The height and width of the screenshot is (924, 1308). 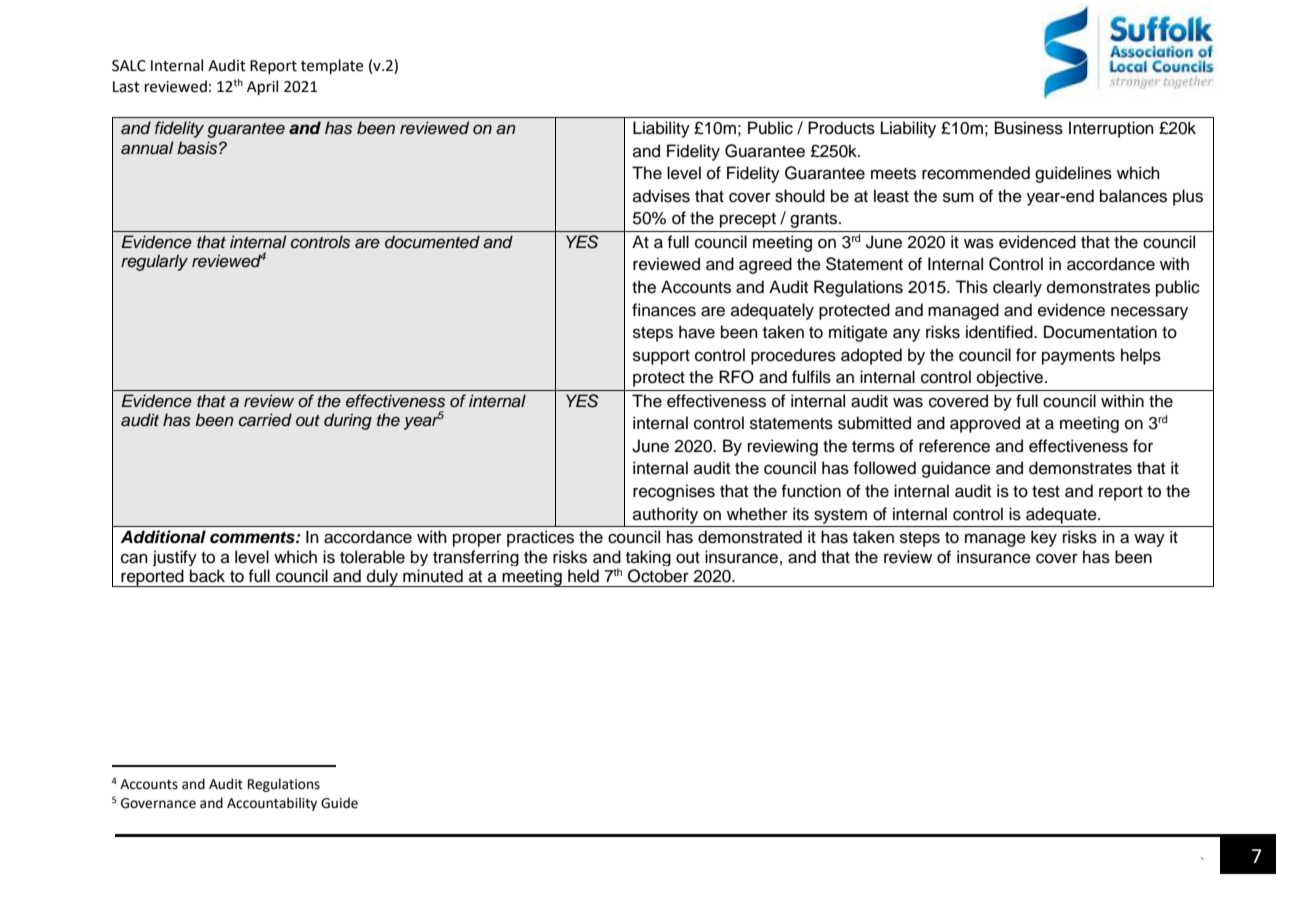 What do you see at coordinates (841, 128) in the screenshot?
I see `Products` at bounding box center [841, 128].
